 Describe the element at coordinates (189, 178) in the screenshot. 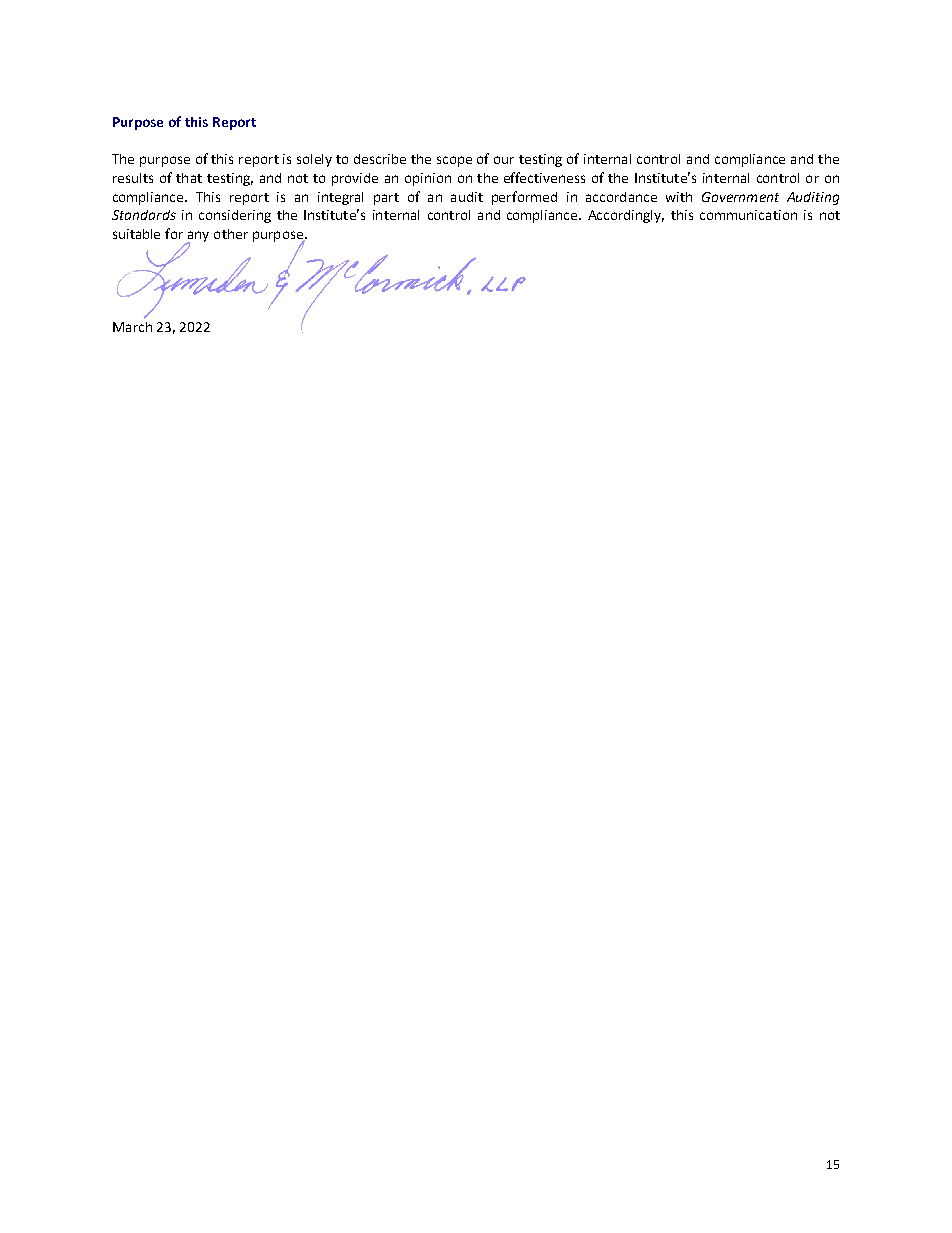

I see `that` at that location.
